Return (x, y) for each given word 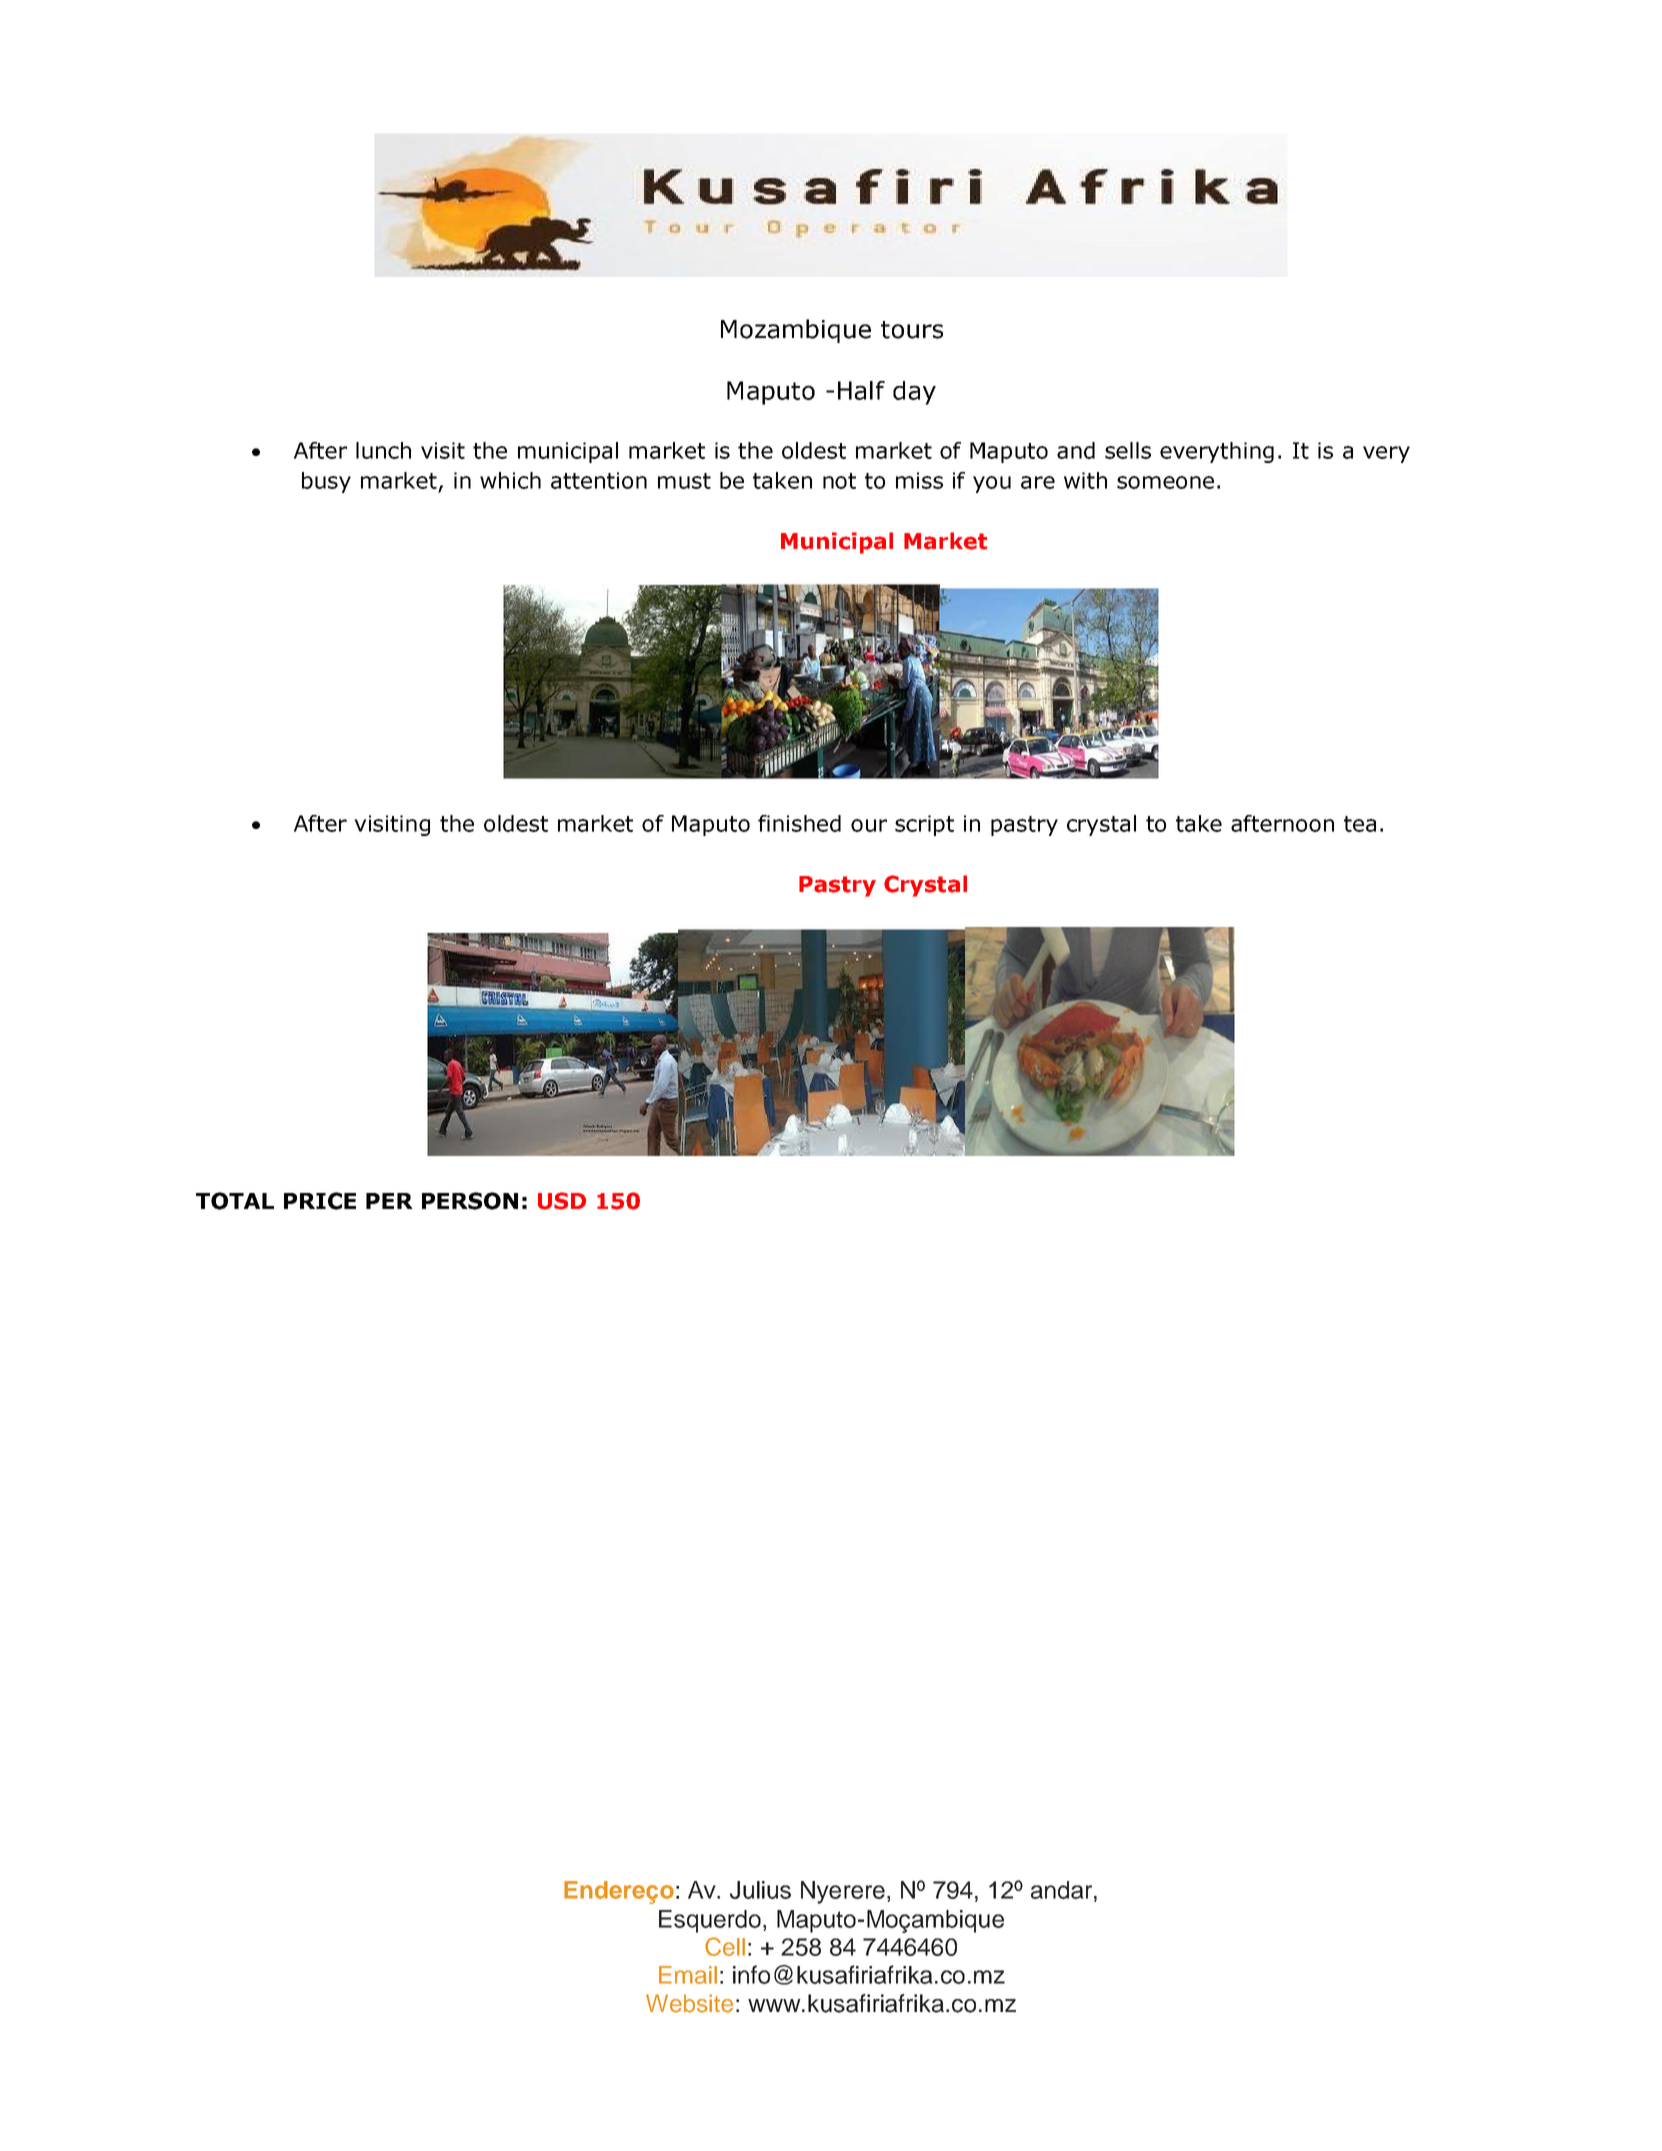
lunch (383, 450)
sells (1128, 450)
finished (799, 823)
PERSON (470, 1201)
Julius (760, 1890)
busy (326, 482)
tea (1360, 824)
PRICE (320, 1201)
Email (688, 1975)
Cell (725, 1946)
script (924, 825)
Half (861, 390)
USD (562, 1201)
